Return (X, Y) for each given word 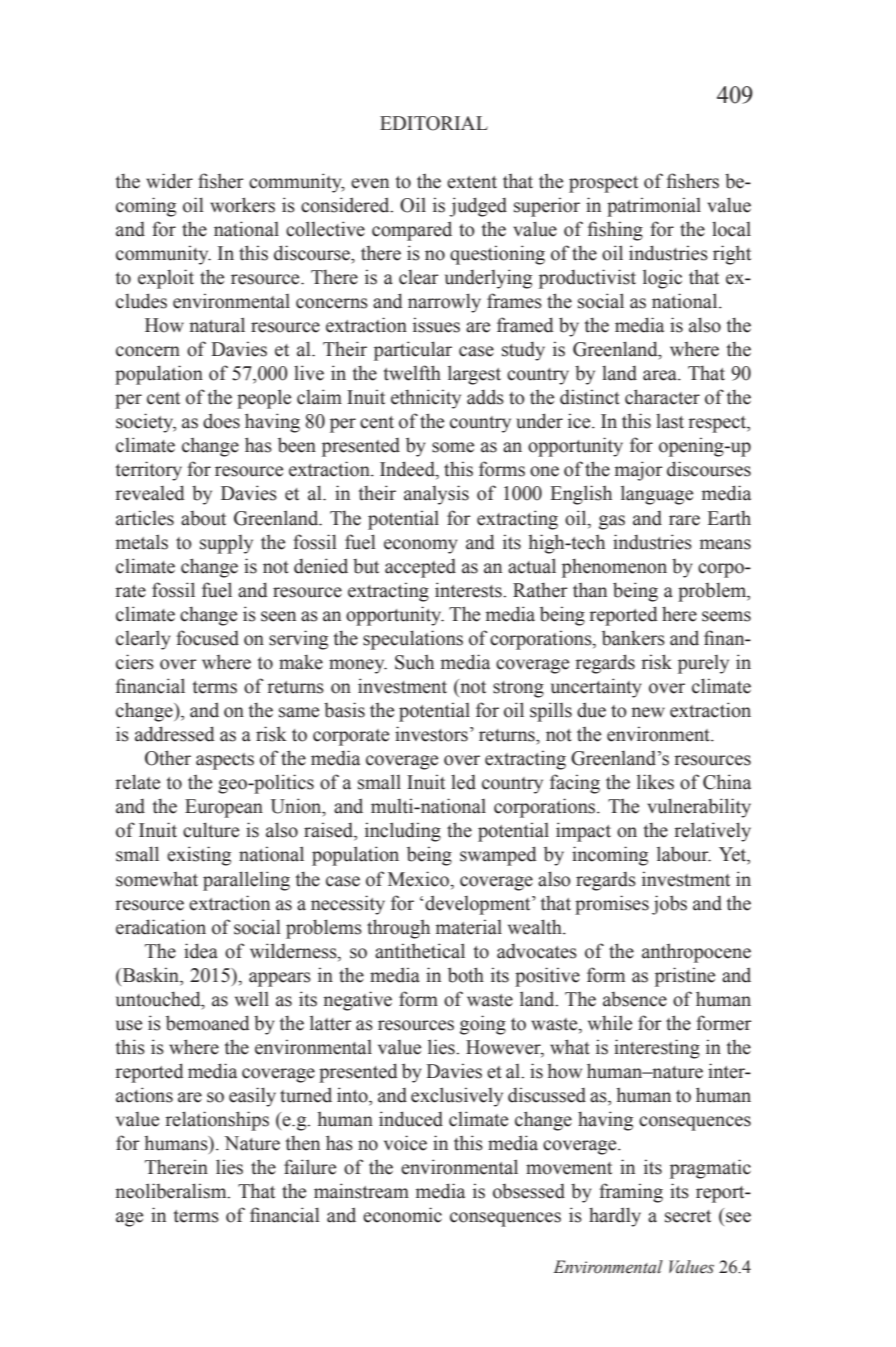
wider (169, 181)
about (203, 518)
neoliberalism (172, 1191)
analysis (436, 495)
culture (211, 830)
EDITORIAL (434, 123)
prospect (603, 184)
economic (402, 1215)
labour (684, 854)
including (403, 832)
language (657, 495)
